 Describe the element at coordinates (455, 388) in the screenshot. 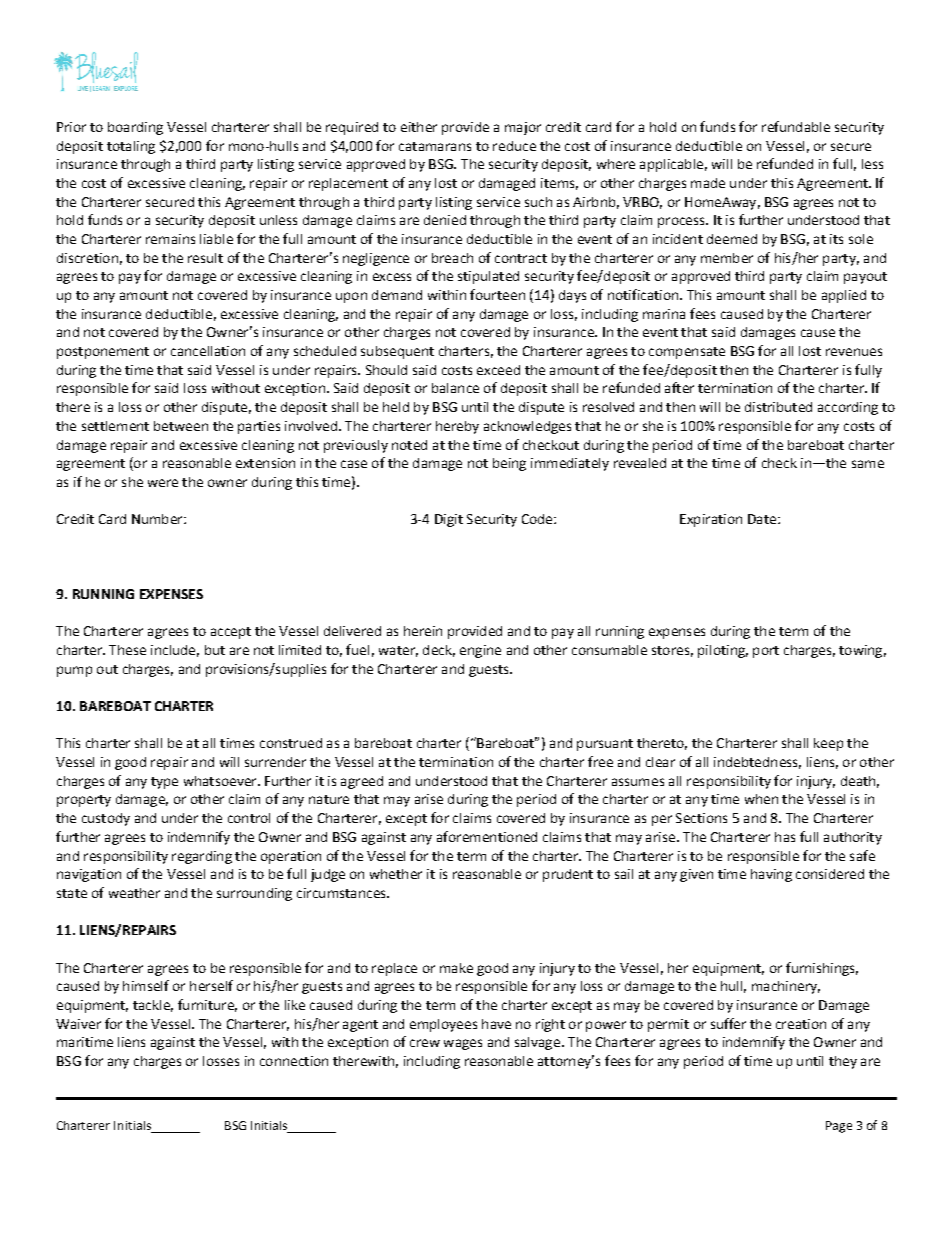

I see `balance` at that location.
